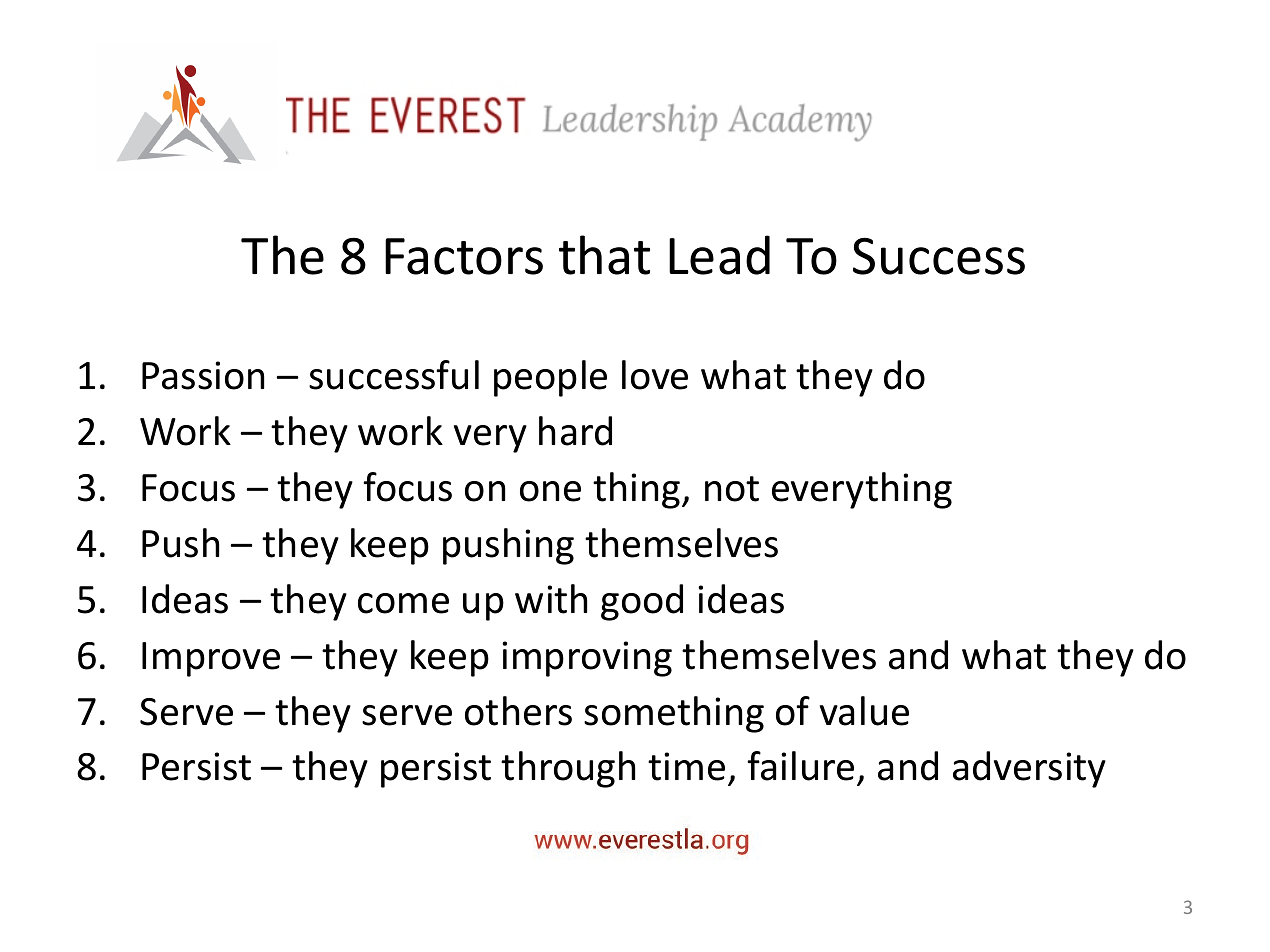 The image size is (1270, 952). I want to click on Factors, so click(464, 256).
